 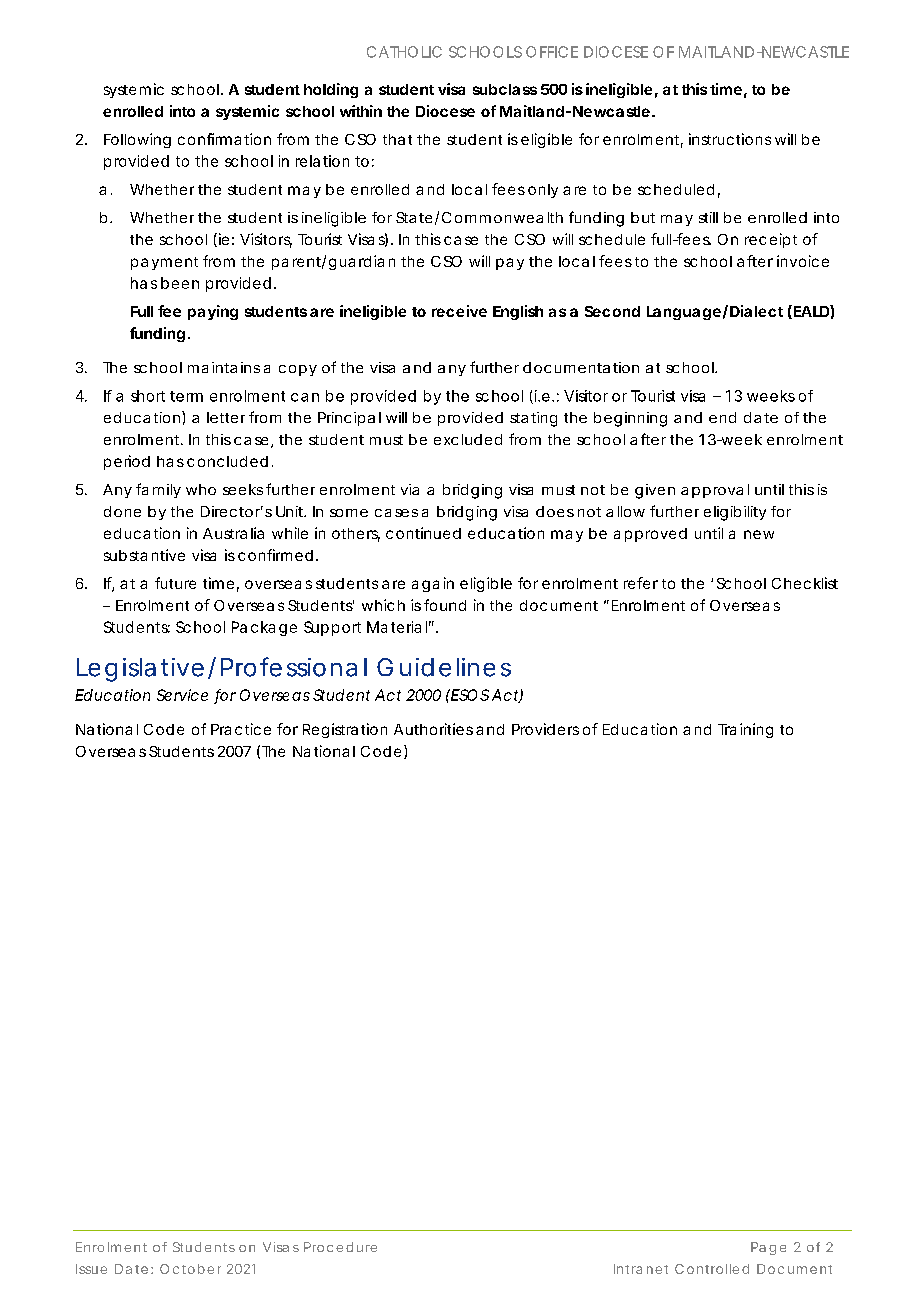 What do you see at coordinates (137, 140) in the image?
I see `Following` at bounding box center [137, 140].
